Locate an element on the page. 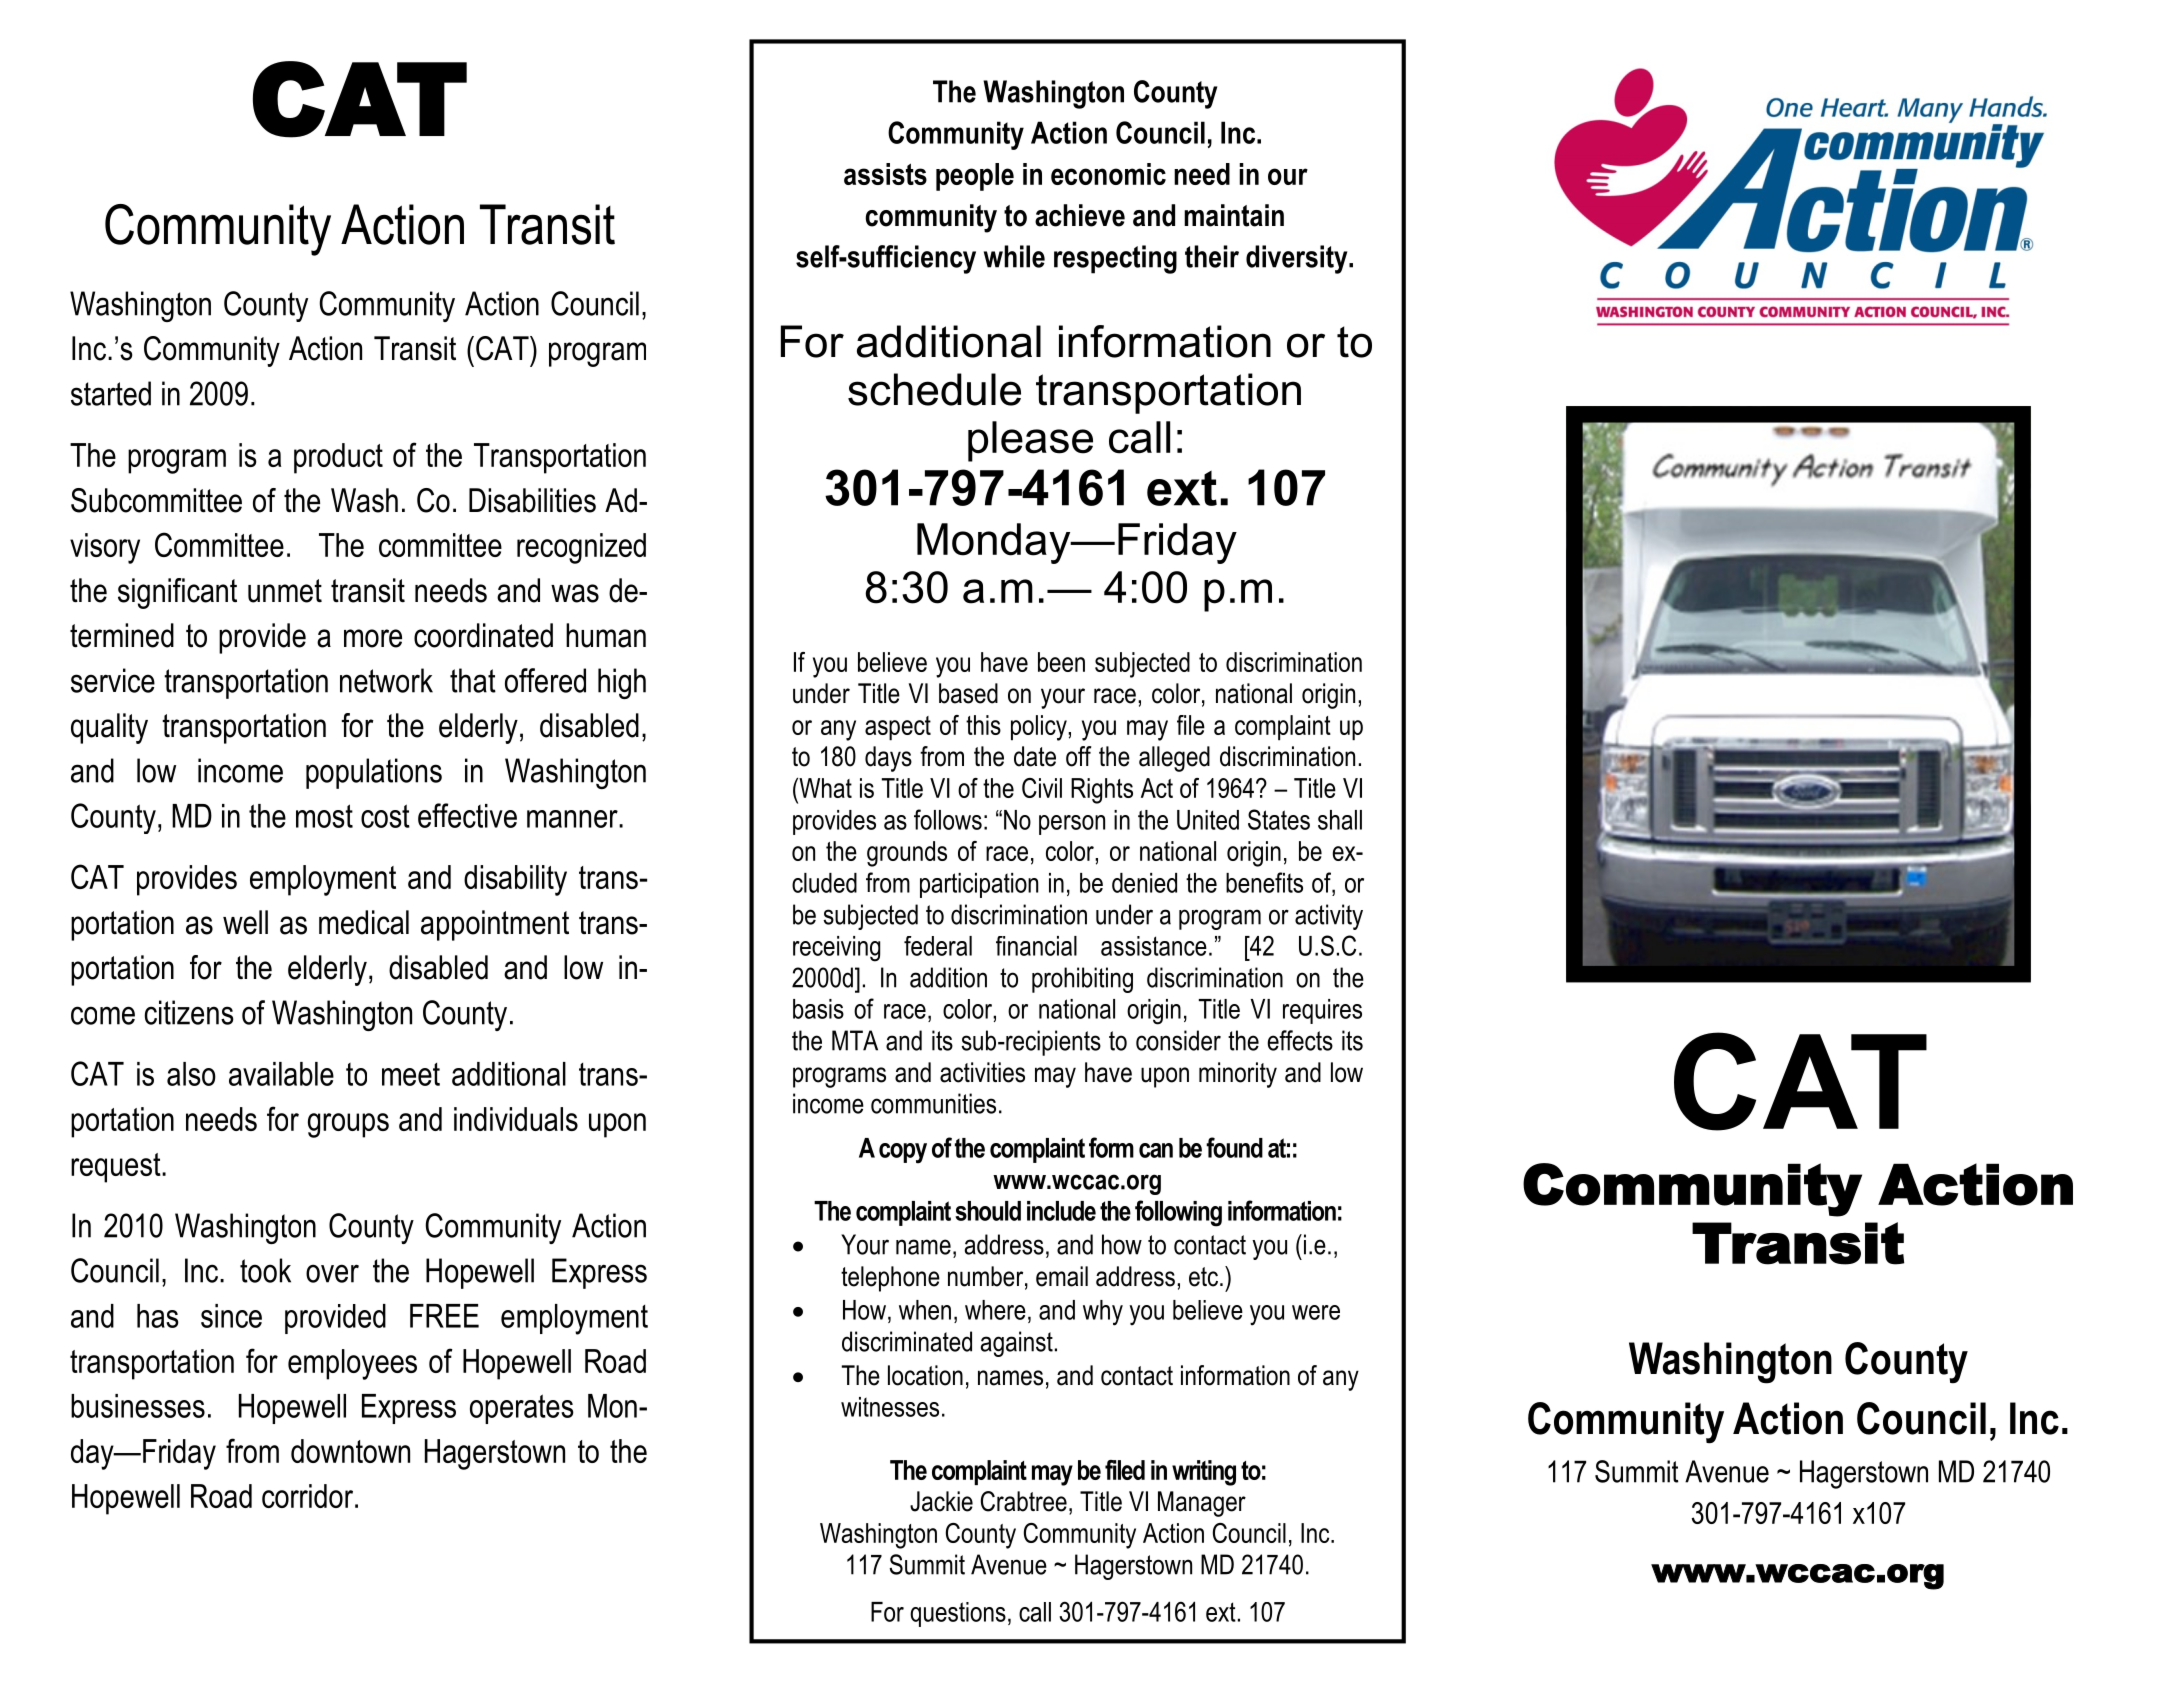  alleged is located at coordinates (1174, 759).
